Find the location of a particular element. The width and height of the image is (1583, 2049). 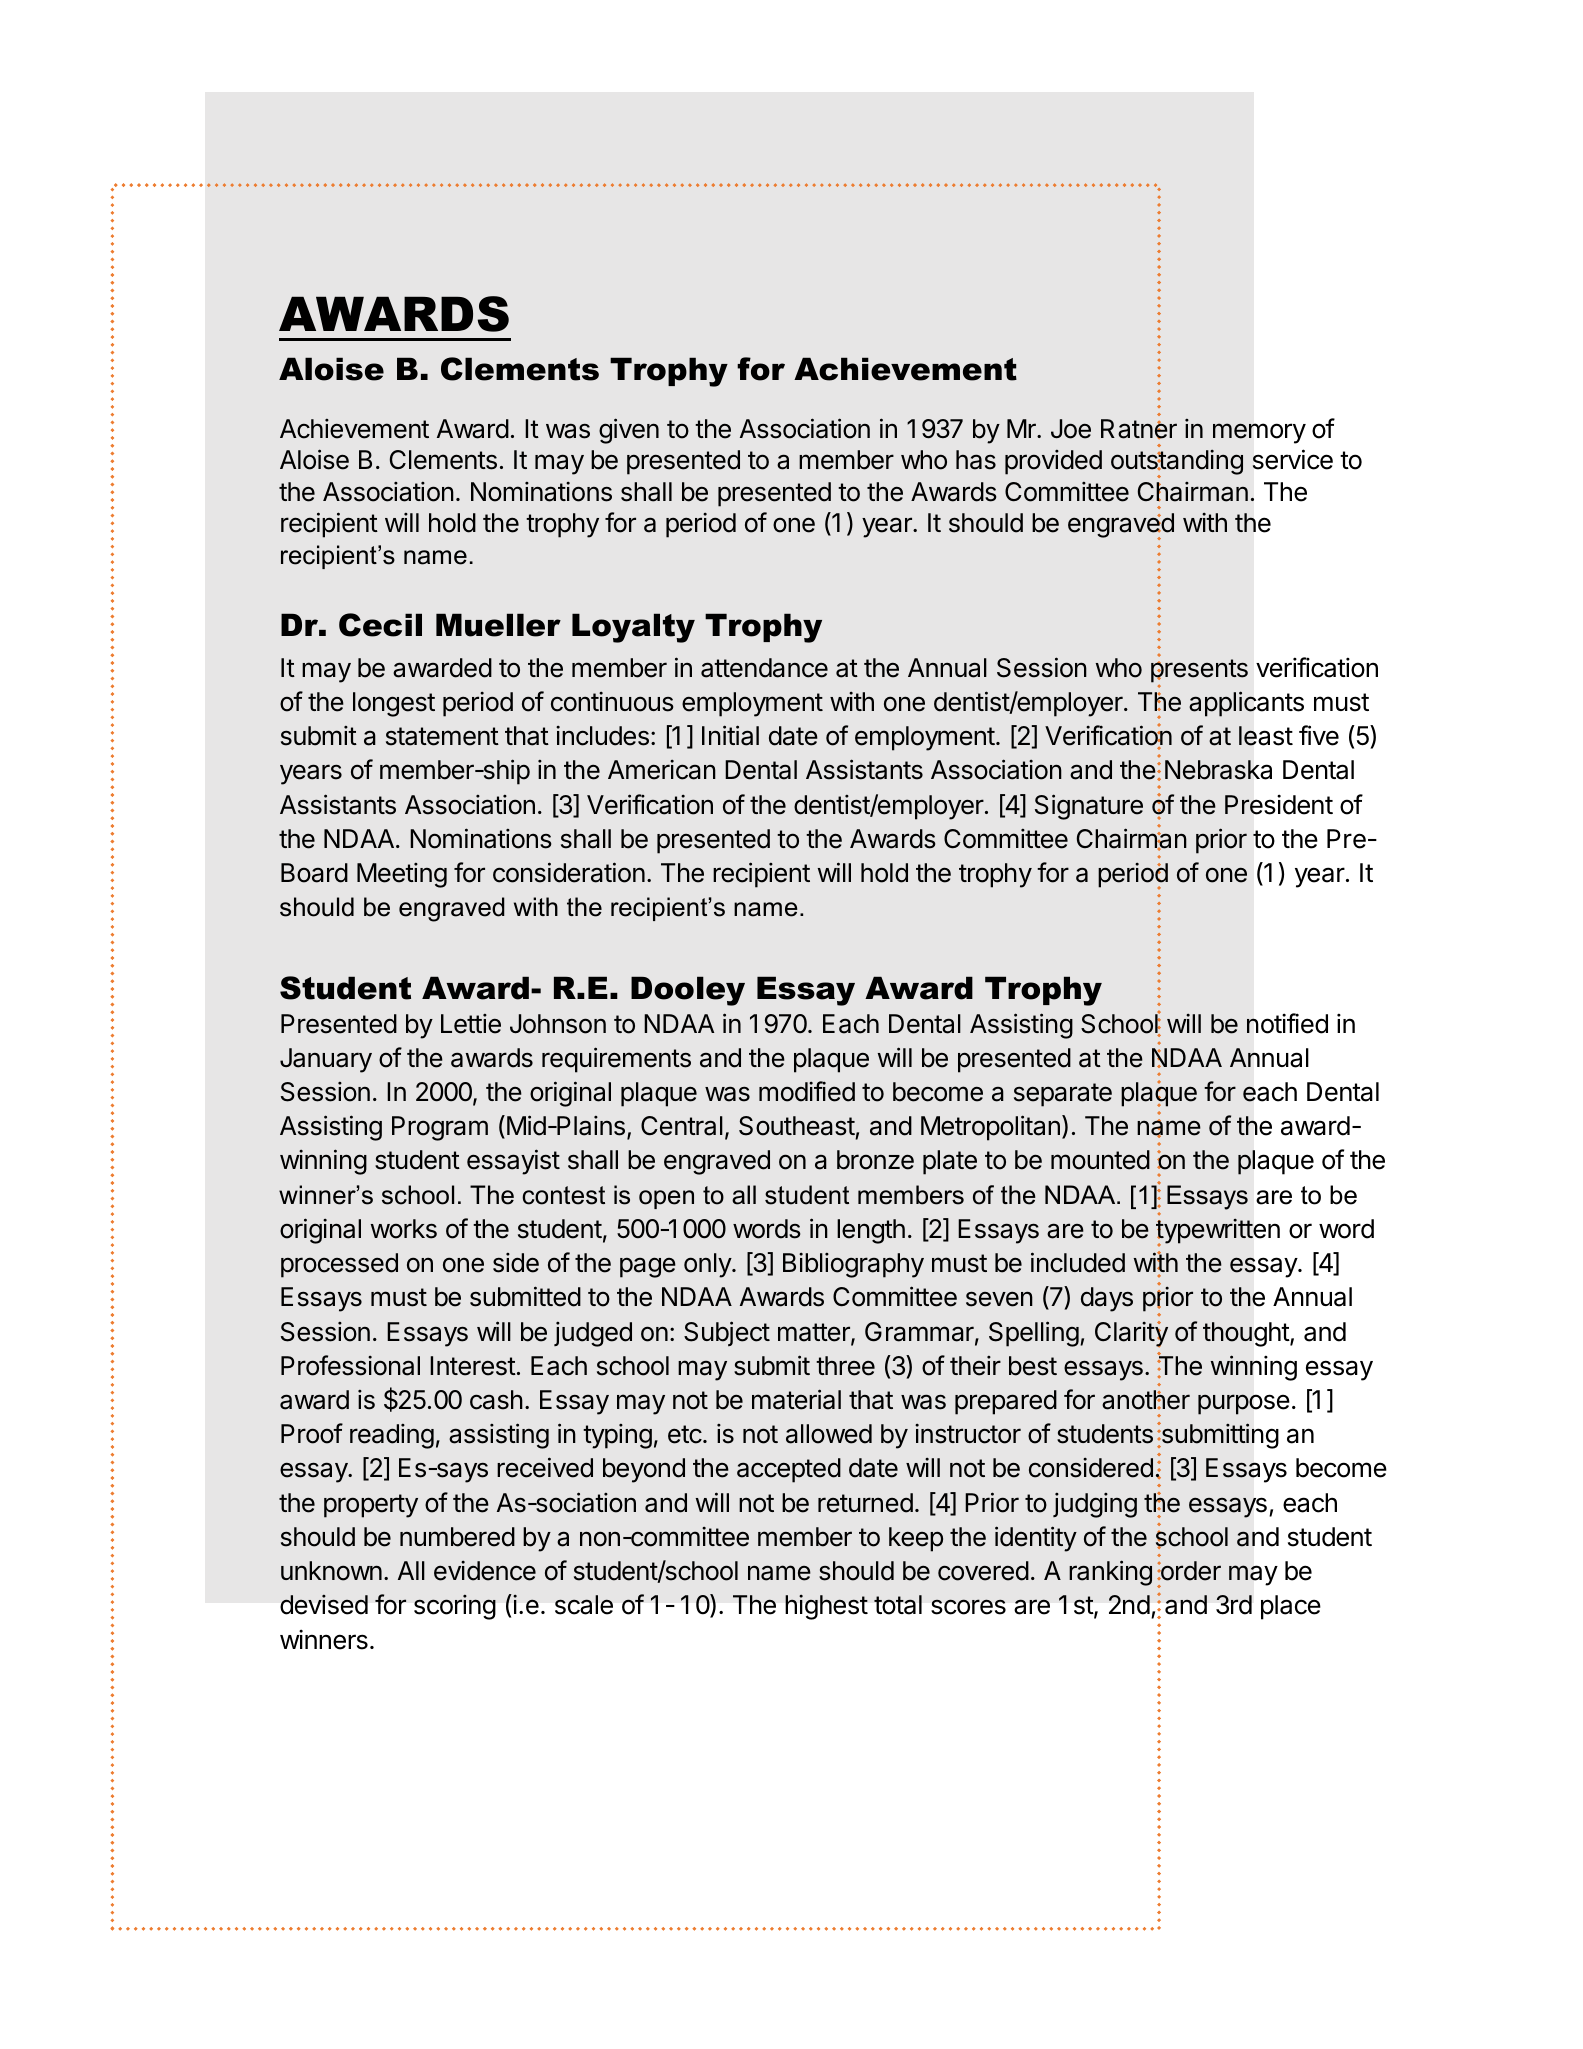

has is located at coordinates (976, 460).
